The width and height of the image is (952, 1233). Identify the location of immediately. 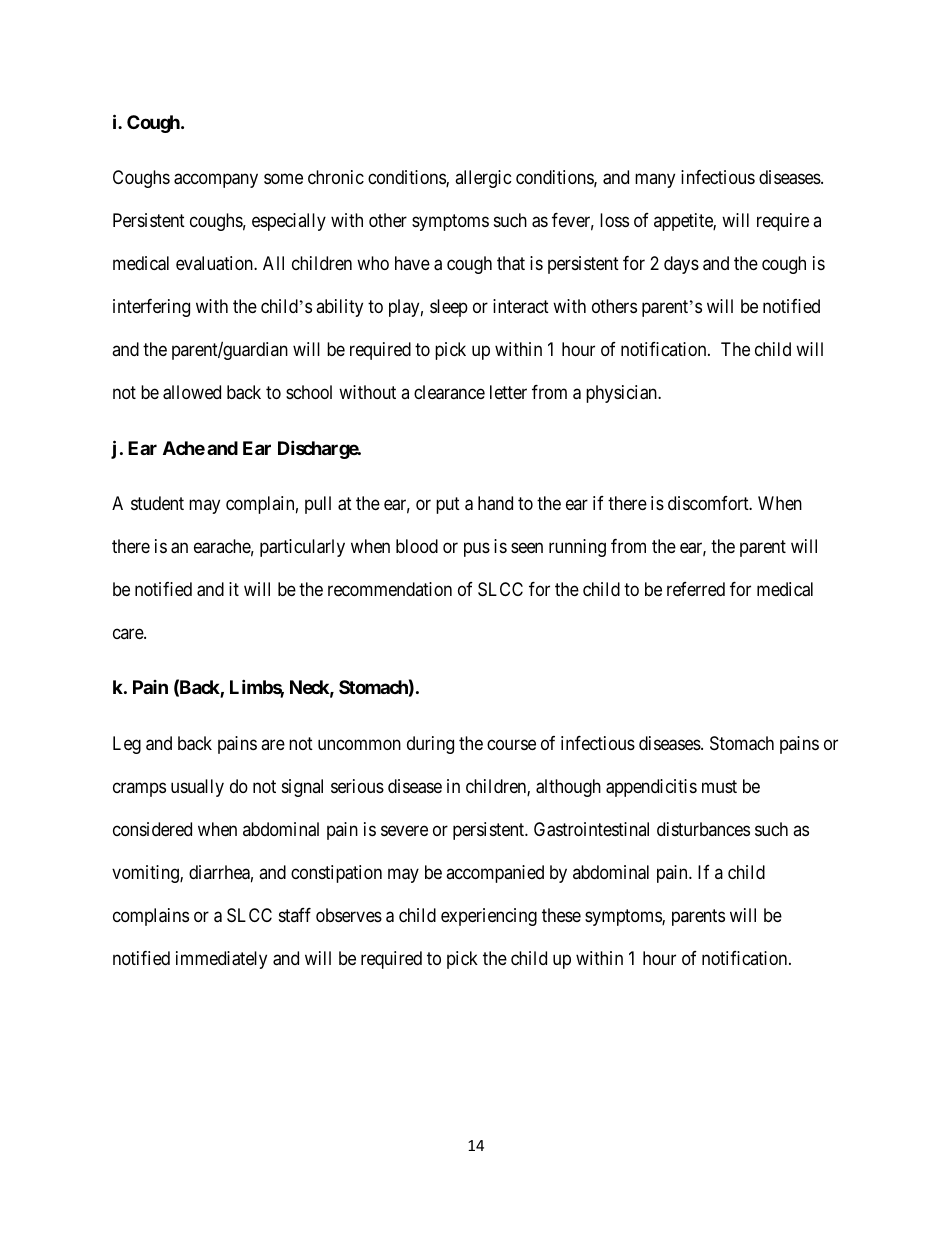
(221, 960).
